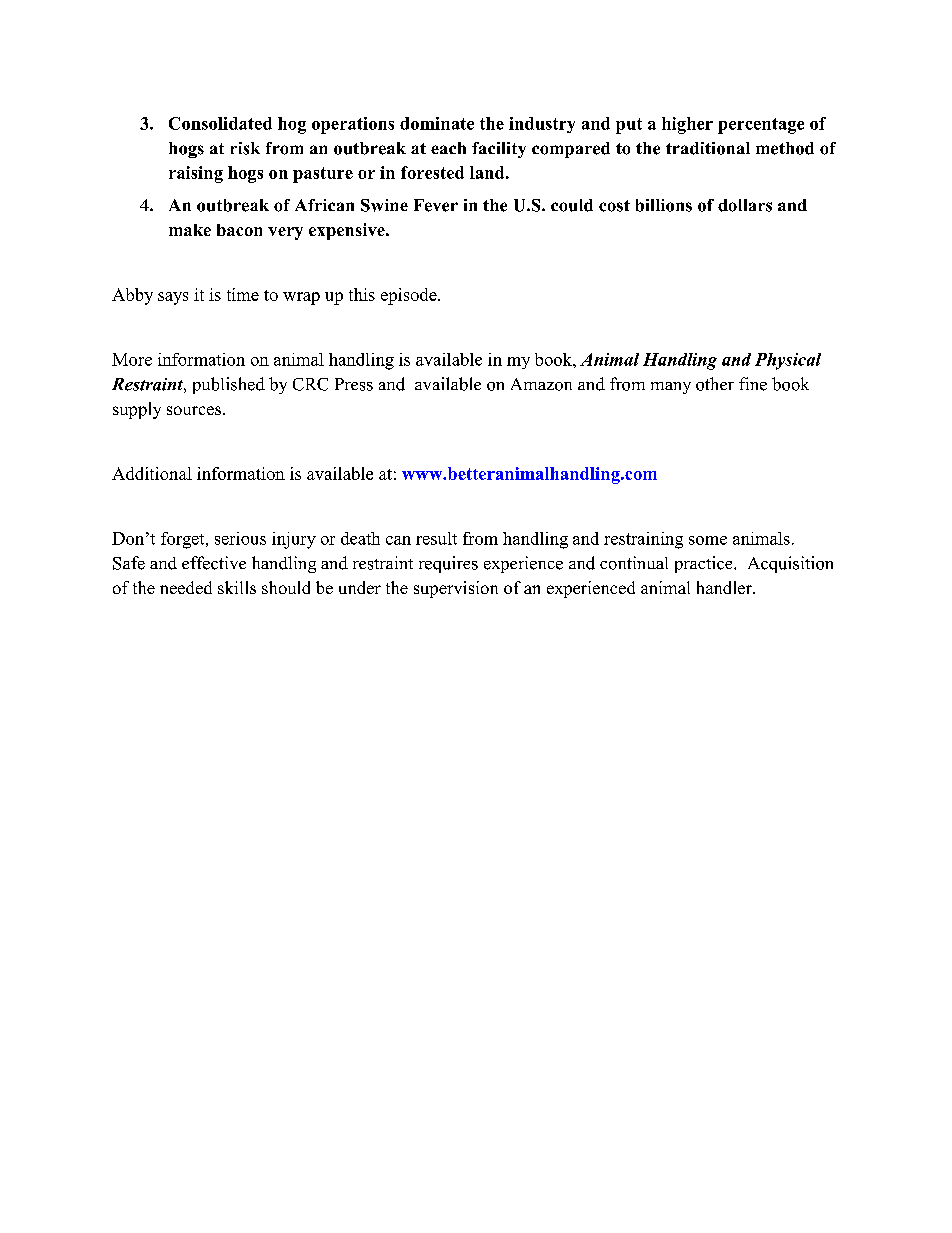 The height and width of the screenshot is (1233, 952). Describe the element at coordinates (195, 410) in the screenshot. I see `sources` at that location.
